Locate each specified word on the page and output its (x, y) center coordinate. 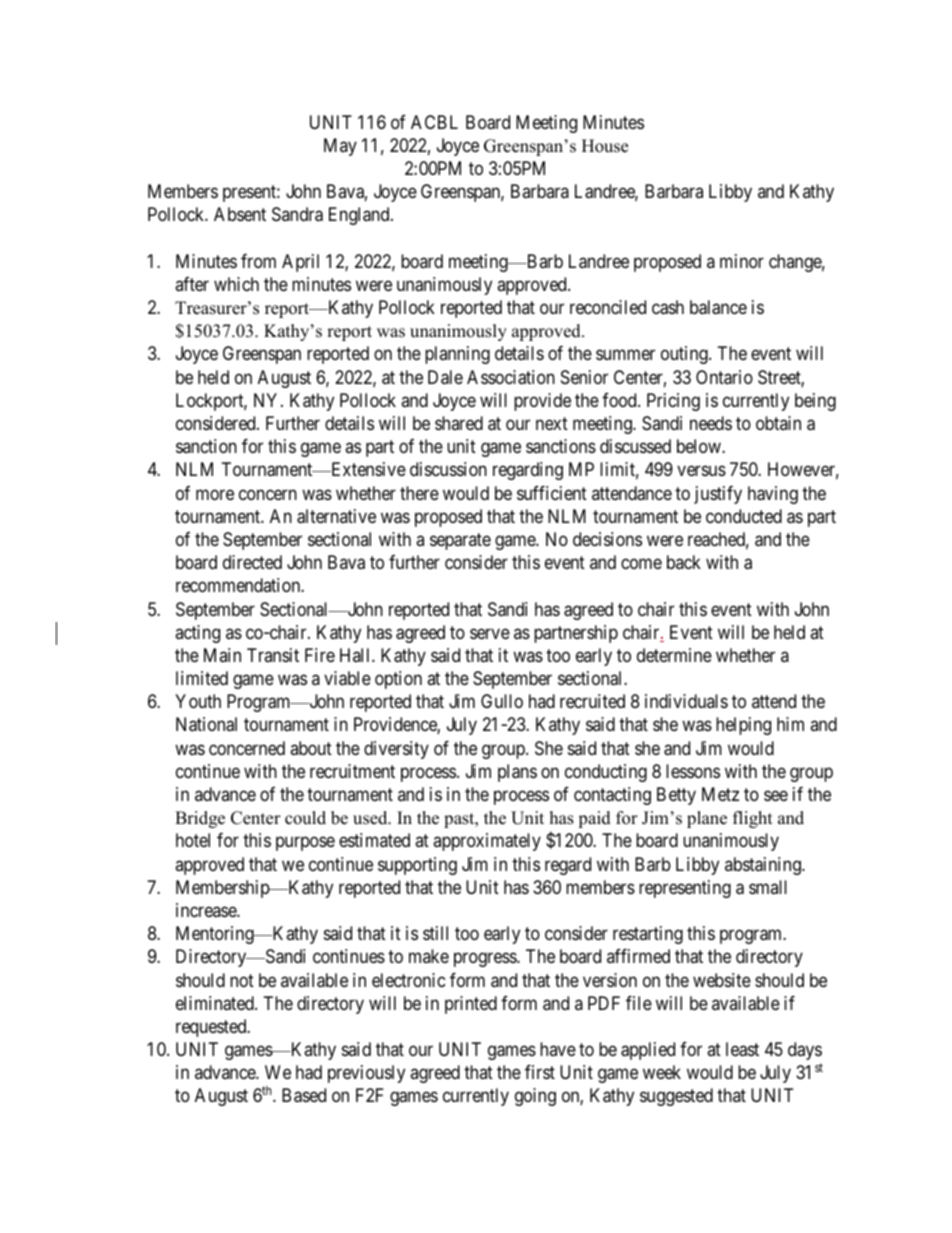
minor (742, 261)
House (605, 146)
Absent (240, 214)
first (540, 1072)
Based (304, 1095)
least (742, 1049)
